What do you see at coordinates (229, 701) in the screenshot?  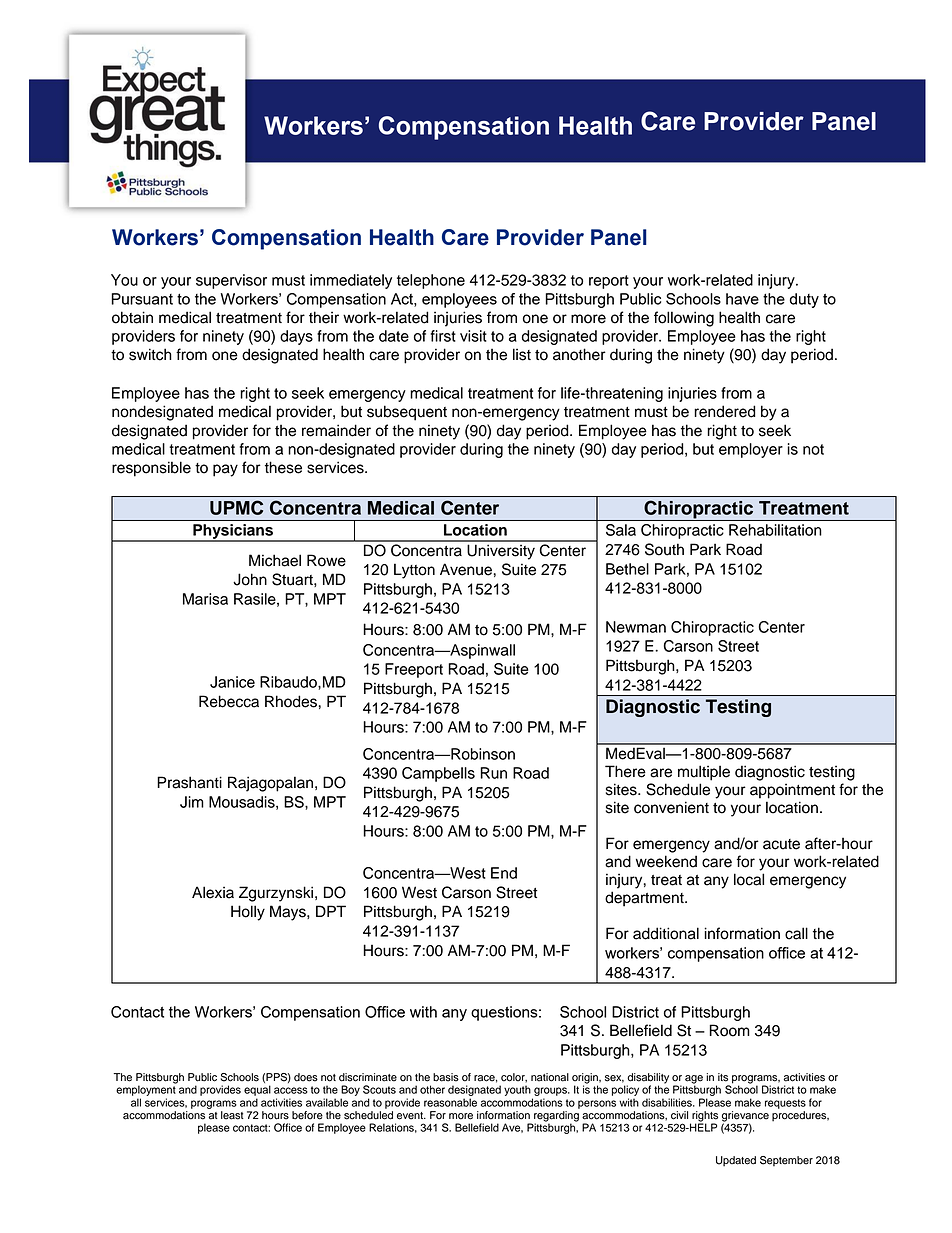 I see `Rebecca` at bounding box center [229, 701].
